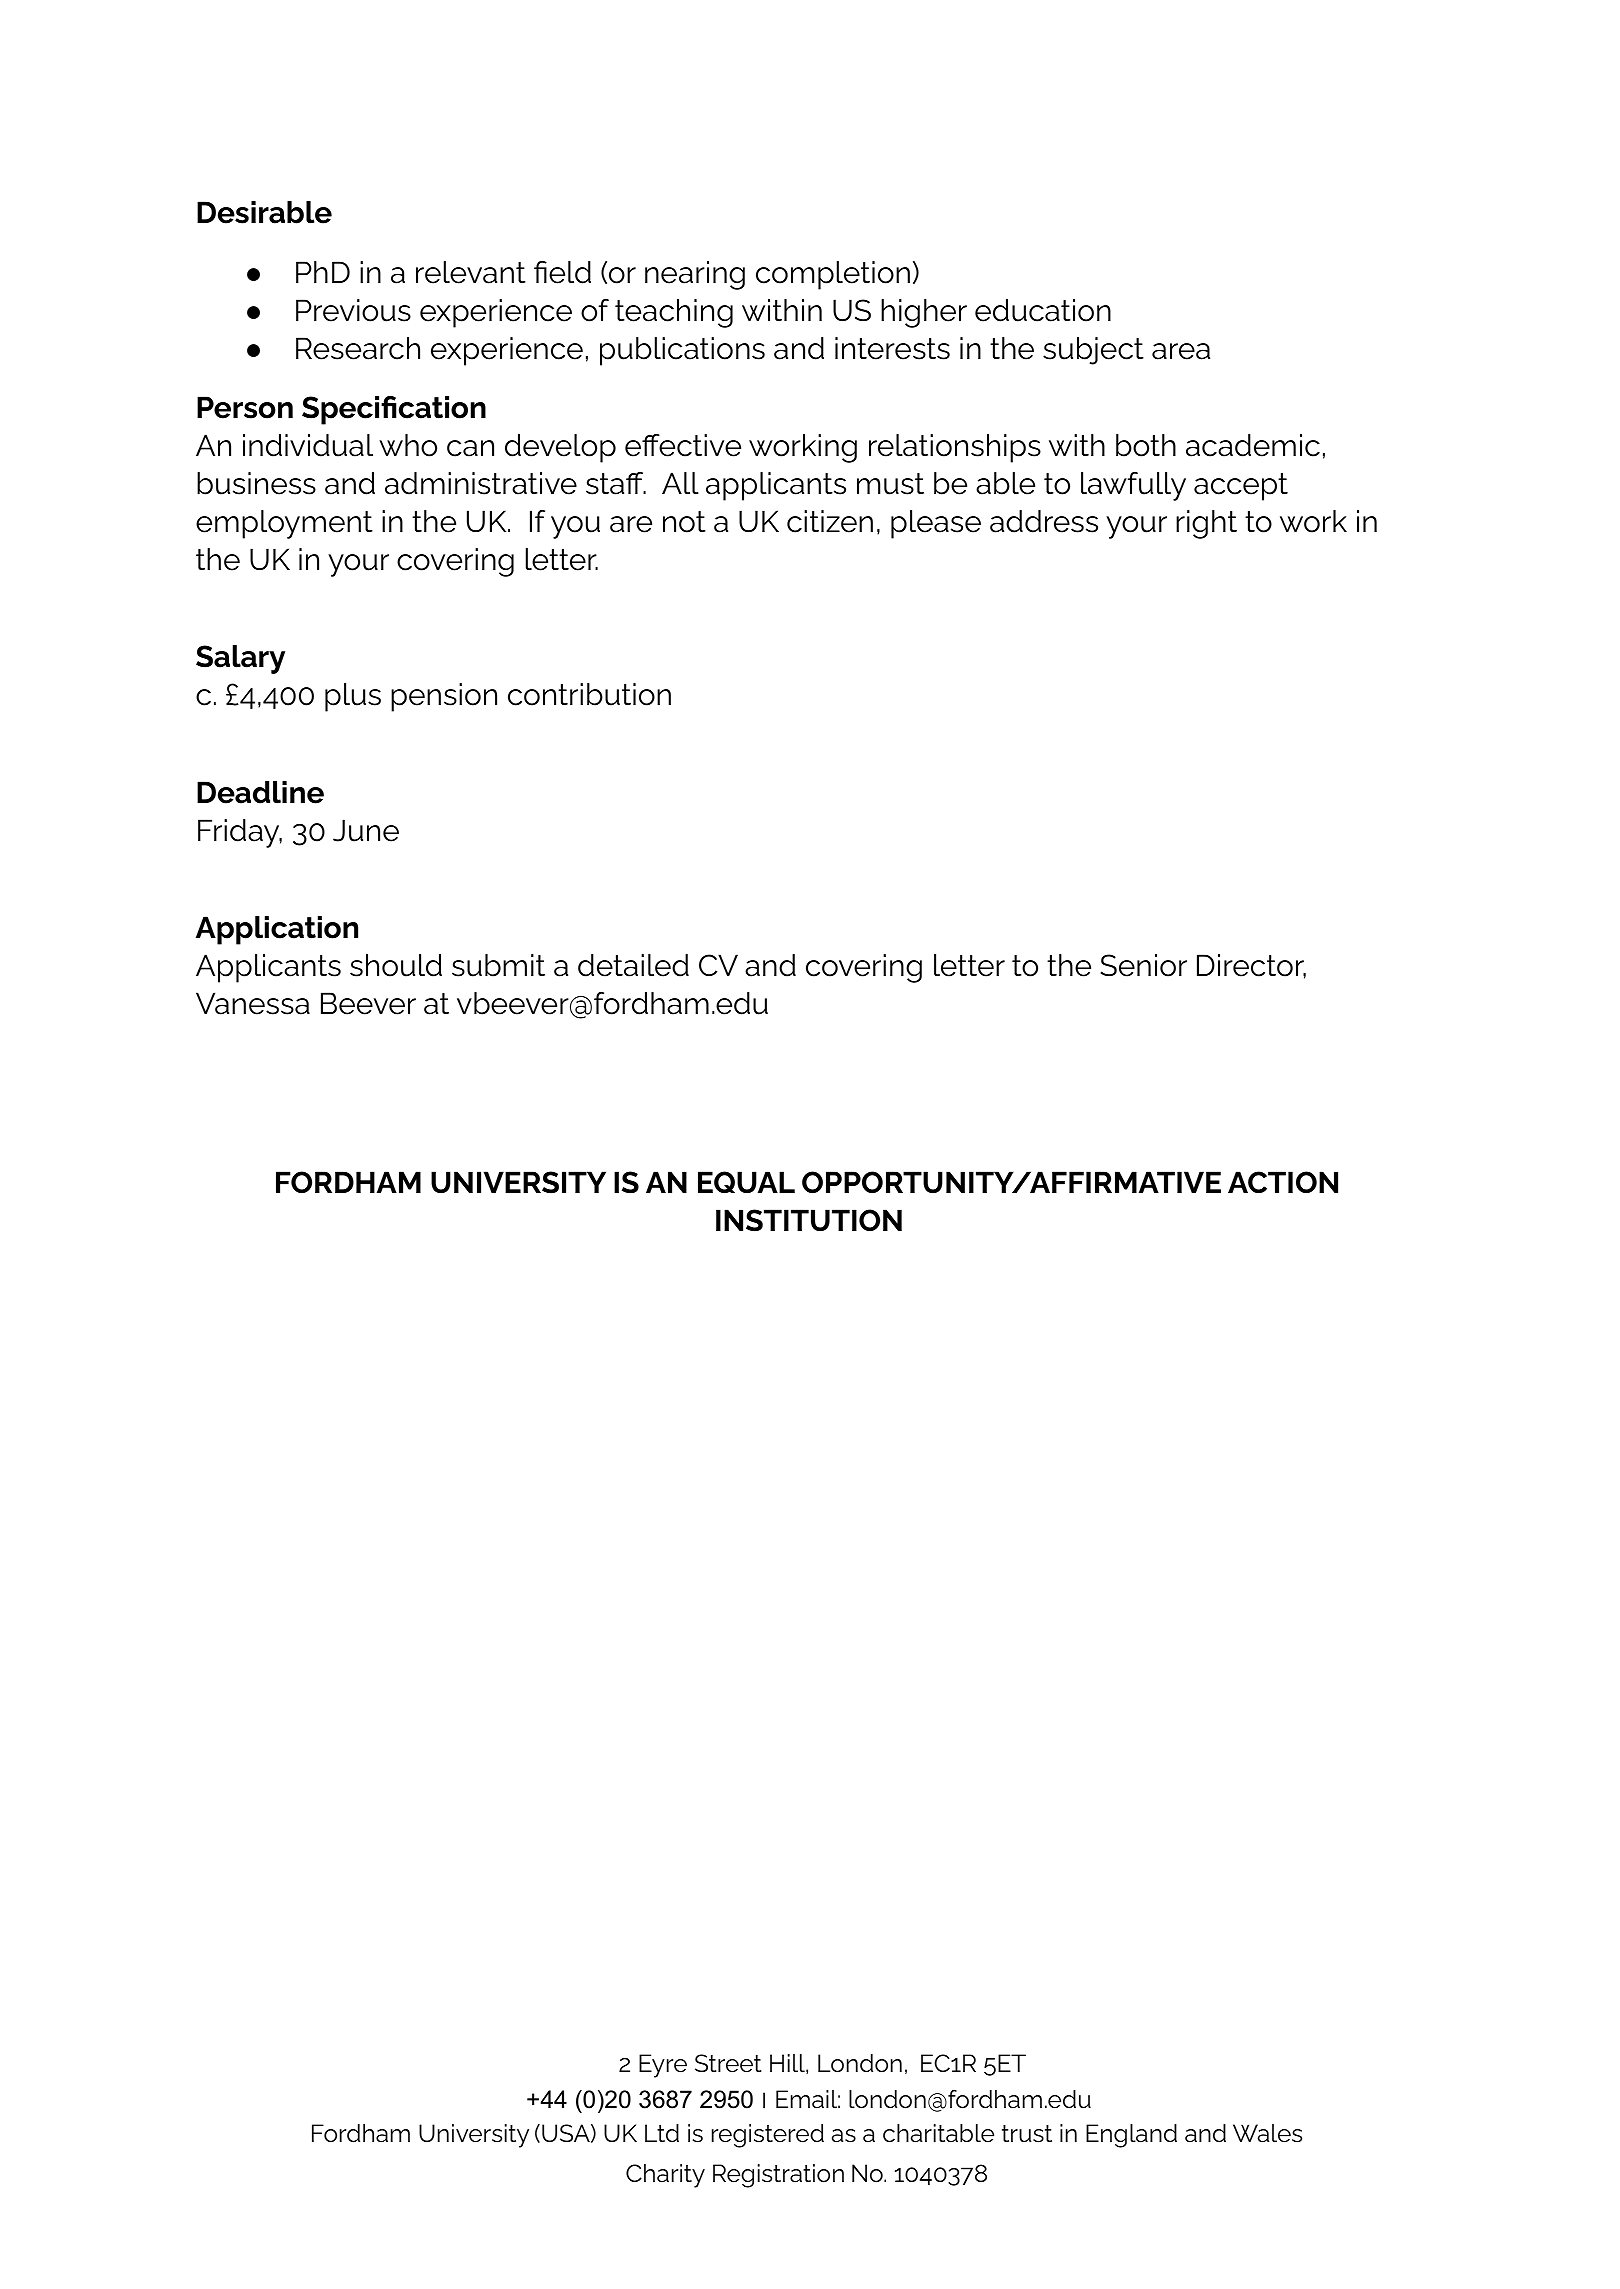  What do you see at coordinates (662, 2133) in the image?
I see `Ltd` at bounding box center [662, 2133].
